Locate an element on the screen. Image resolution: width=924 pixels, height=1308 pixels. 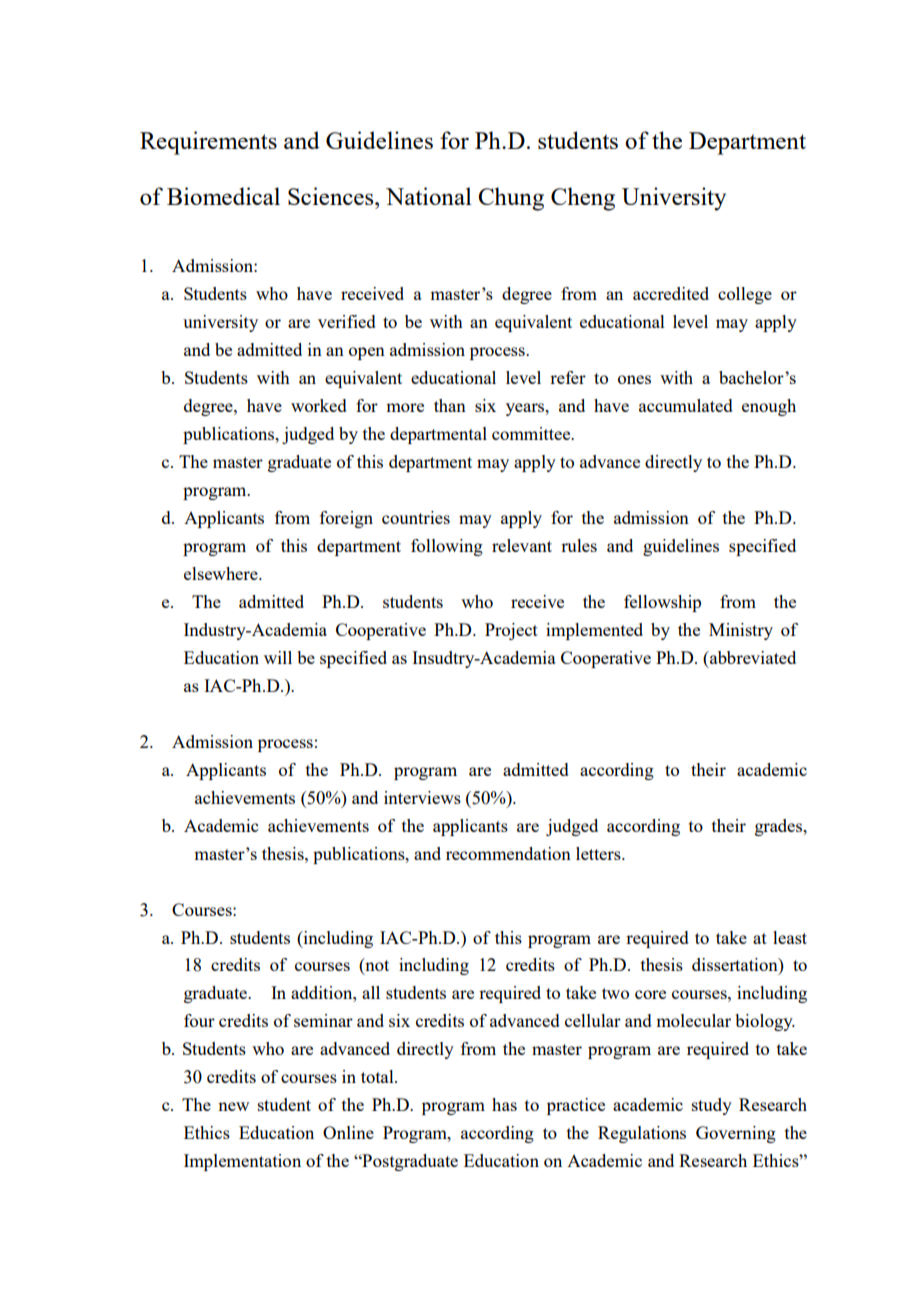
Chung is located at coordinates (511, 199).
